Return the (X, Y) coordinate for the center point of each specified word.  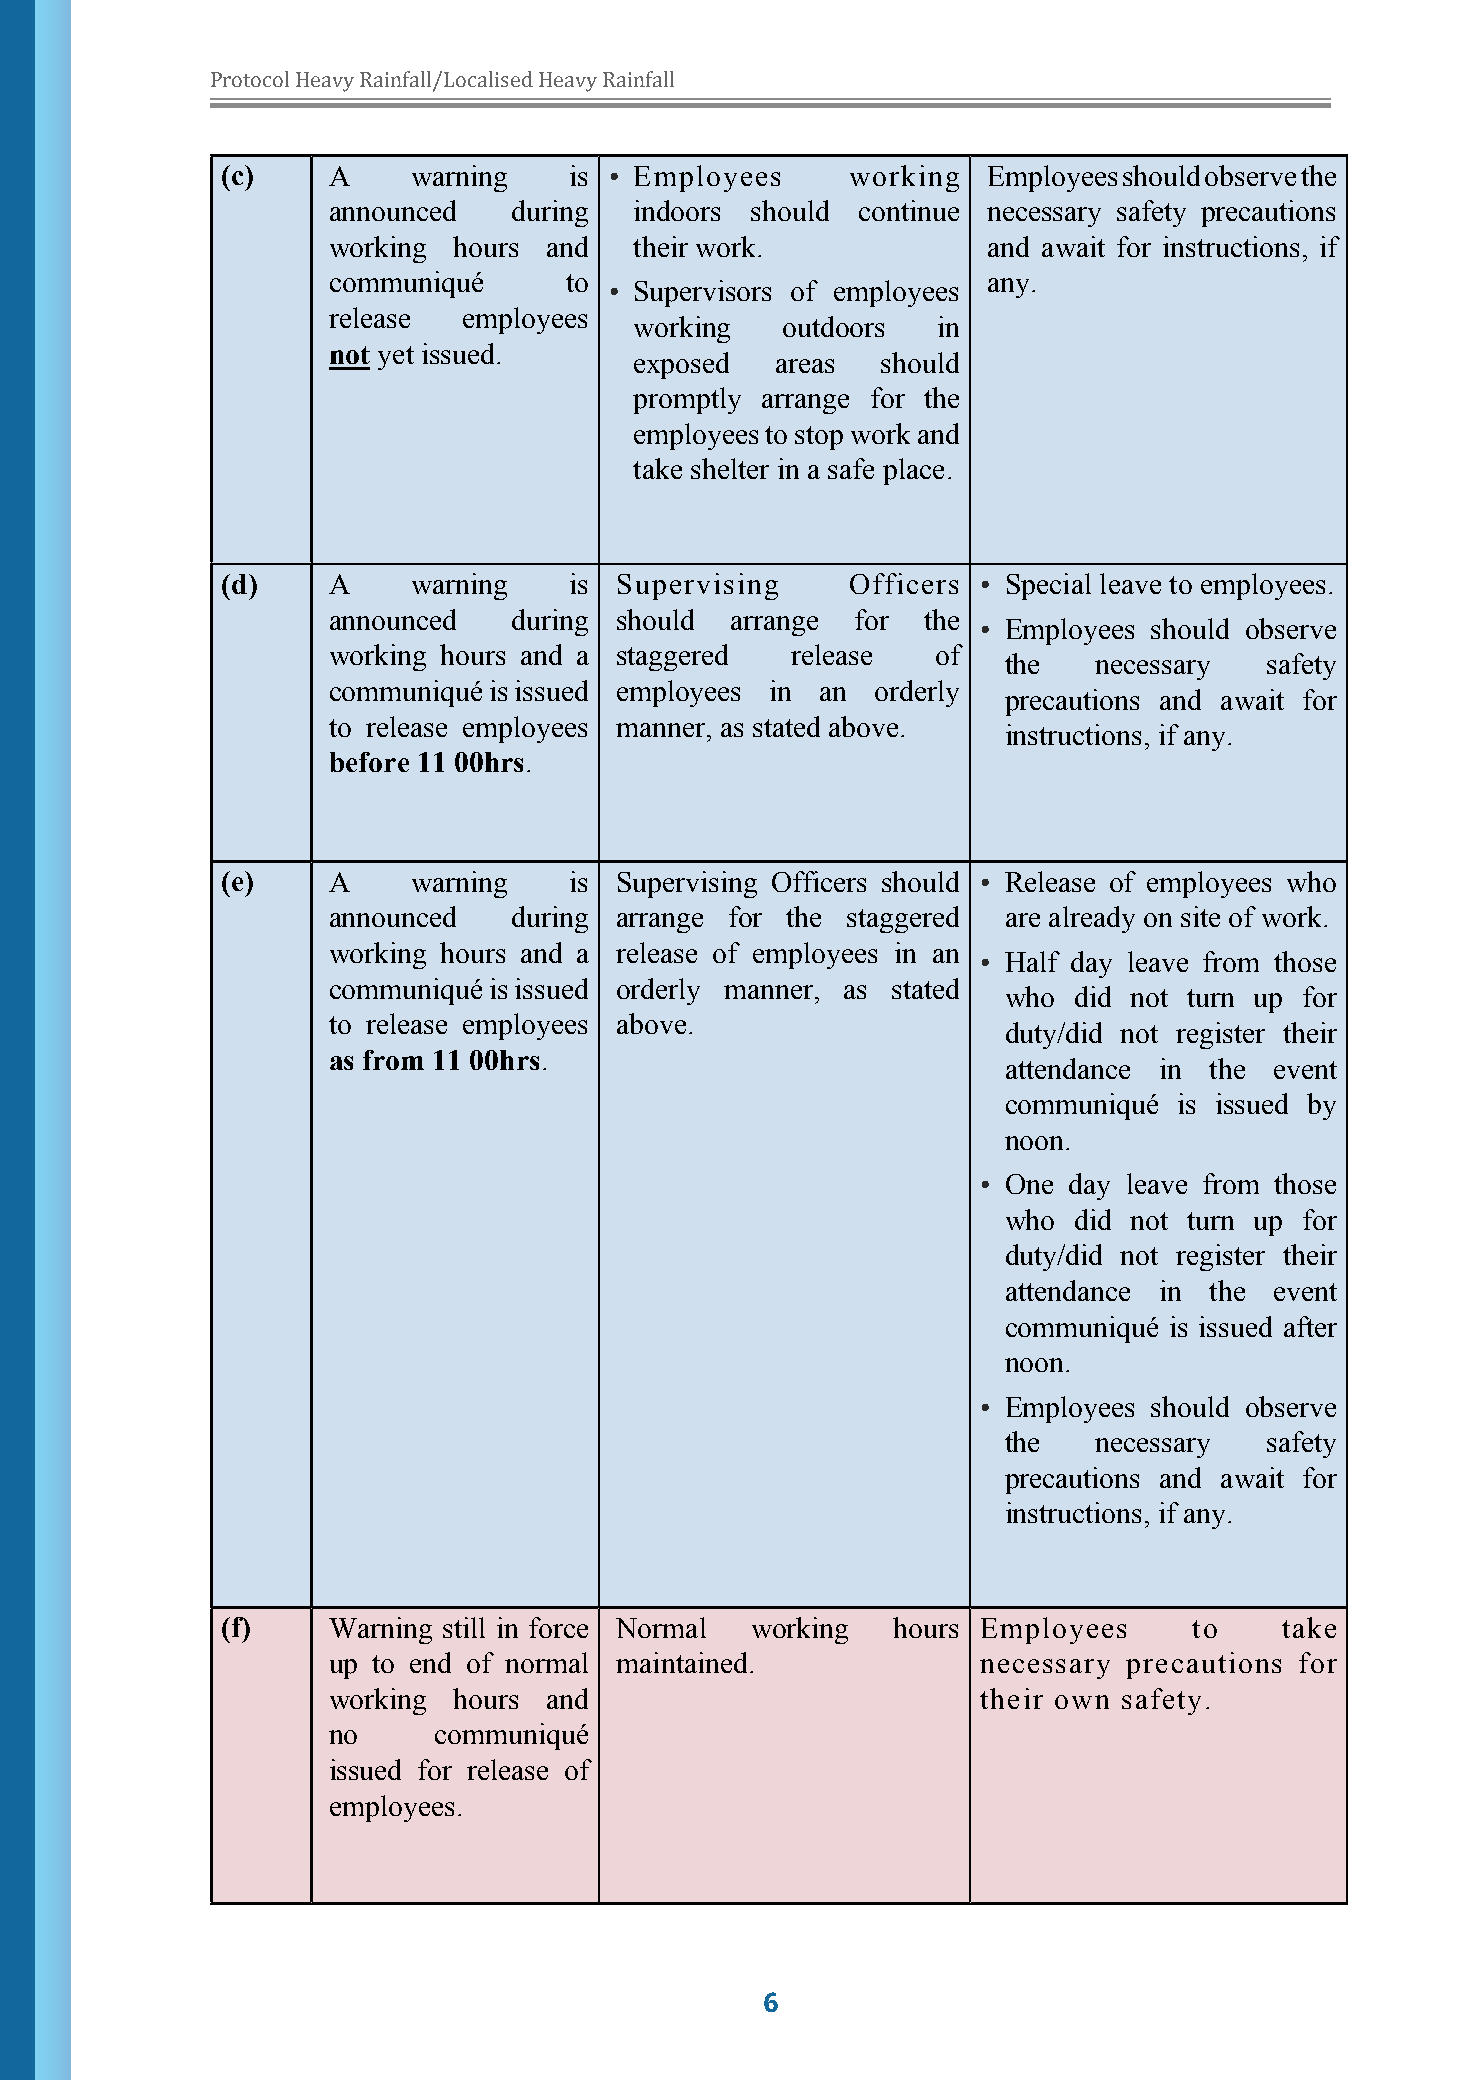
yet (396, 358)
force (558, 1627)
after (1310, 1326)
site (1200, 916)
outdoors (833, 326)
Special (1049, 586)
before (369, 762)
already (1092, 919)
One (1029, 1184)
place (913, 471)
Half (1032, 961)
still (464, 1627)
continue (909, 210)
